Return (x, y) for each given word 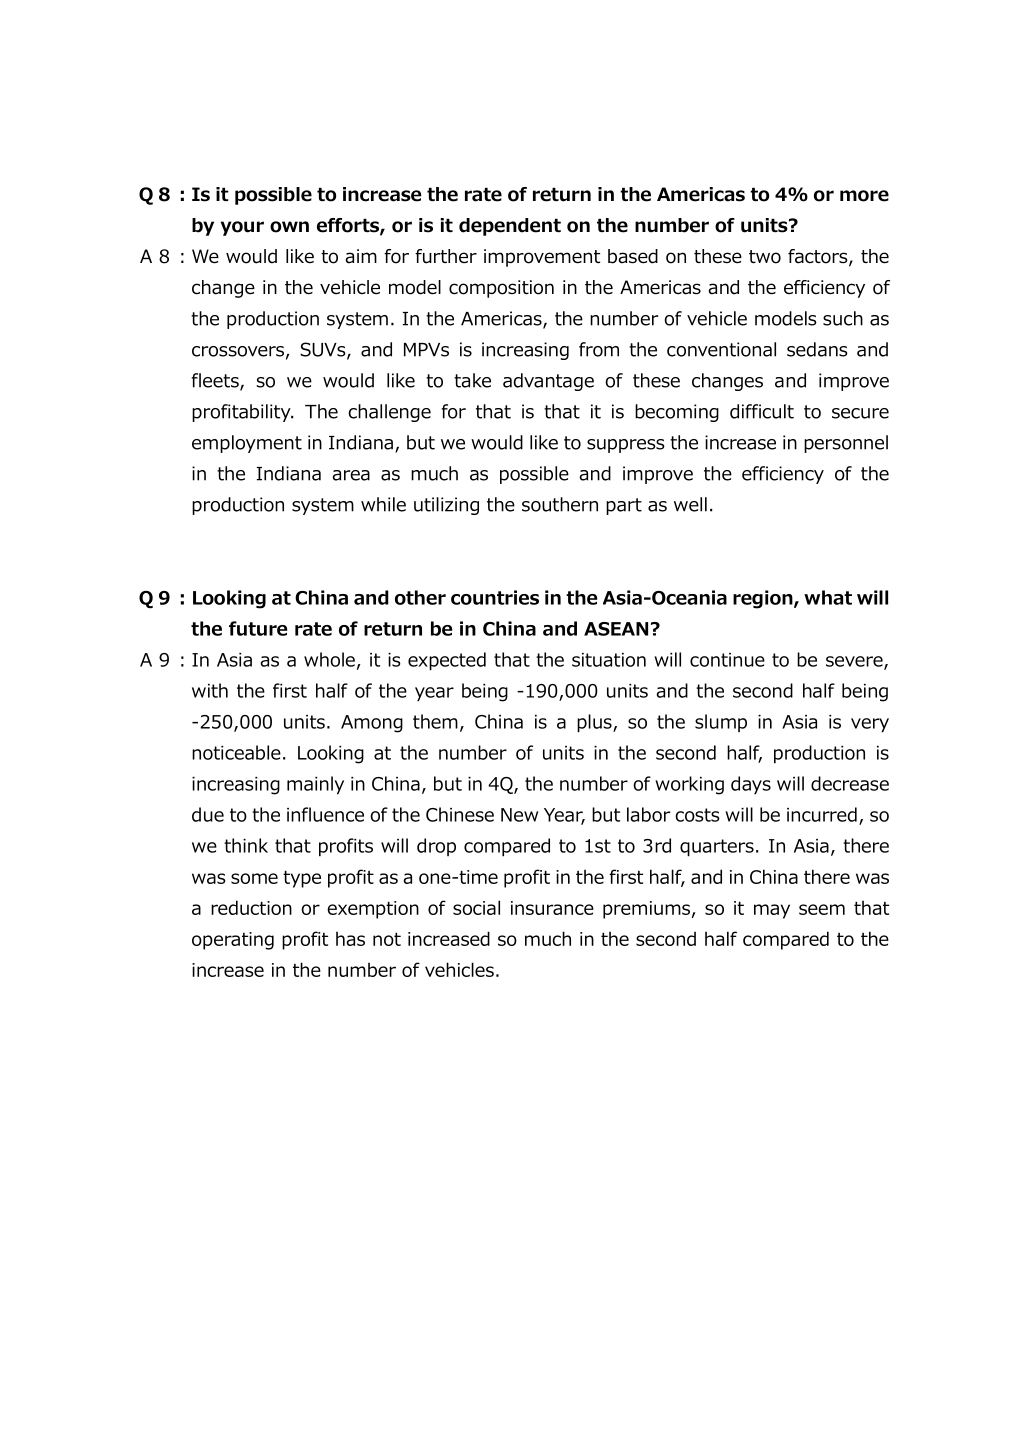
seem (822, 909)
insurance (552, 908)
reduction (251, 907)
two (765, 257)
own (289, 227)
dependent (510, 227)
